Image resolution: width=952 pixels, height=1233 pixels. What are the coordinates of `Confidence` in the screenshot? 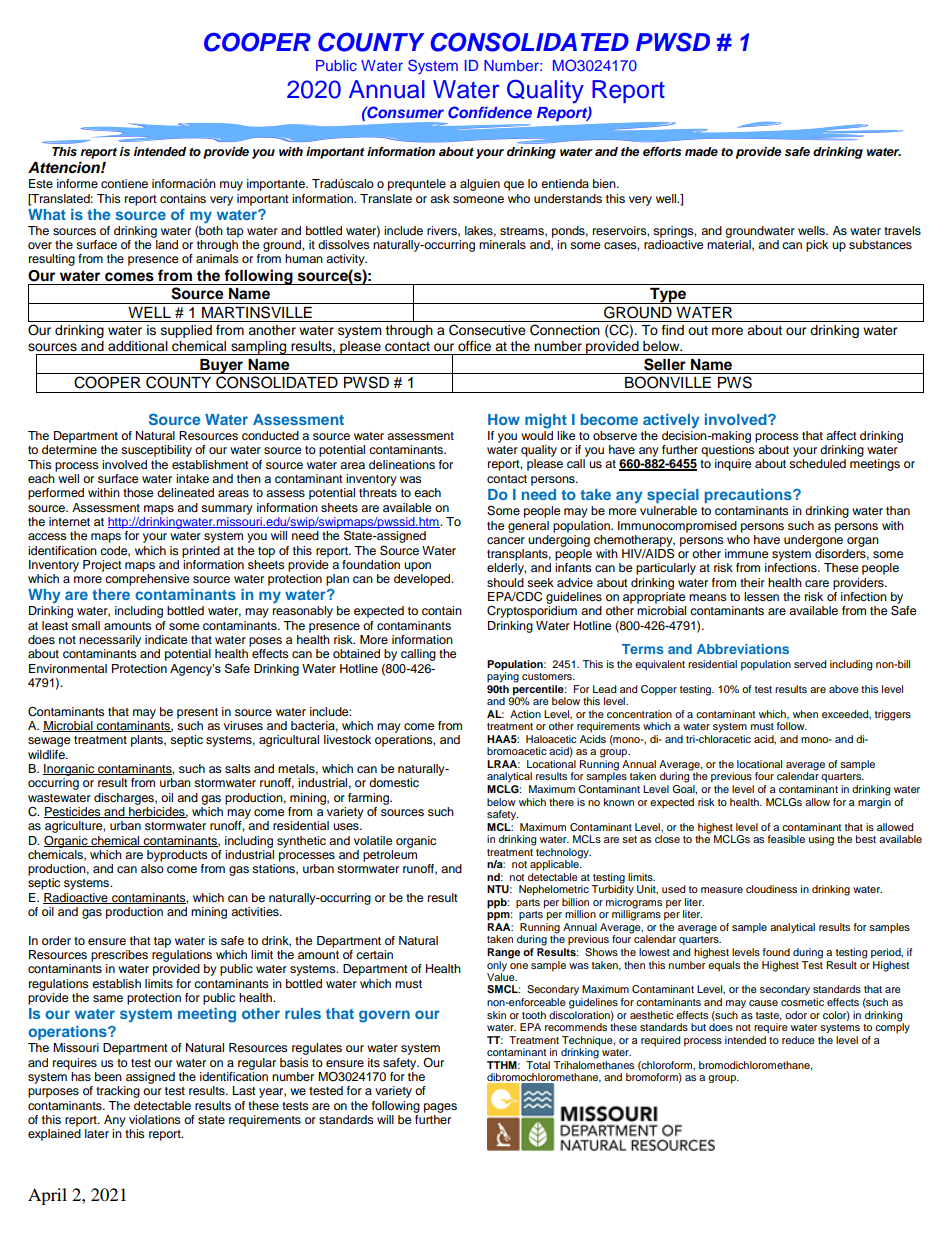 It's located at (490, 112).
